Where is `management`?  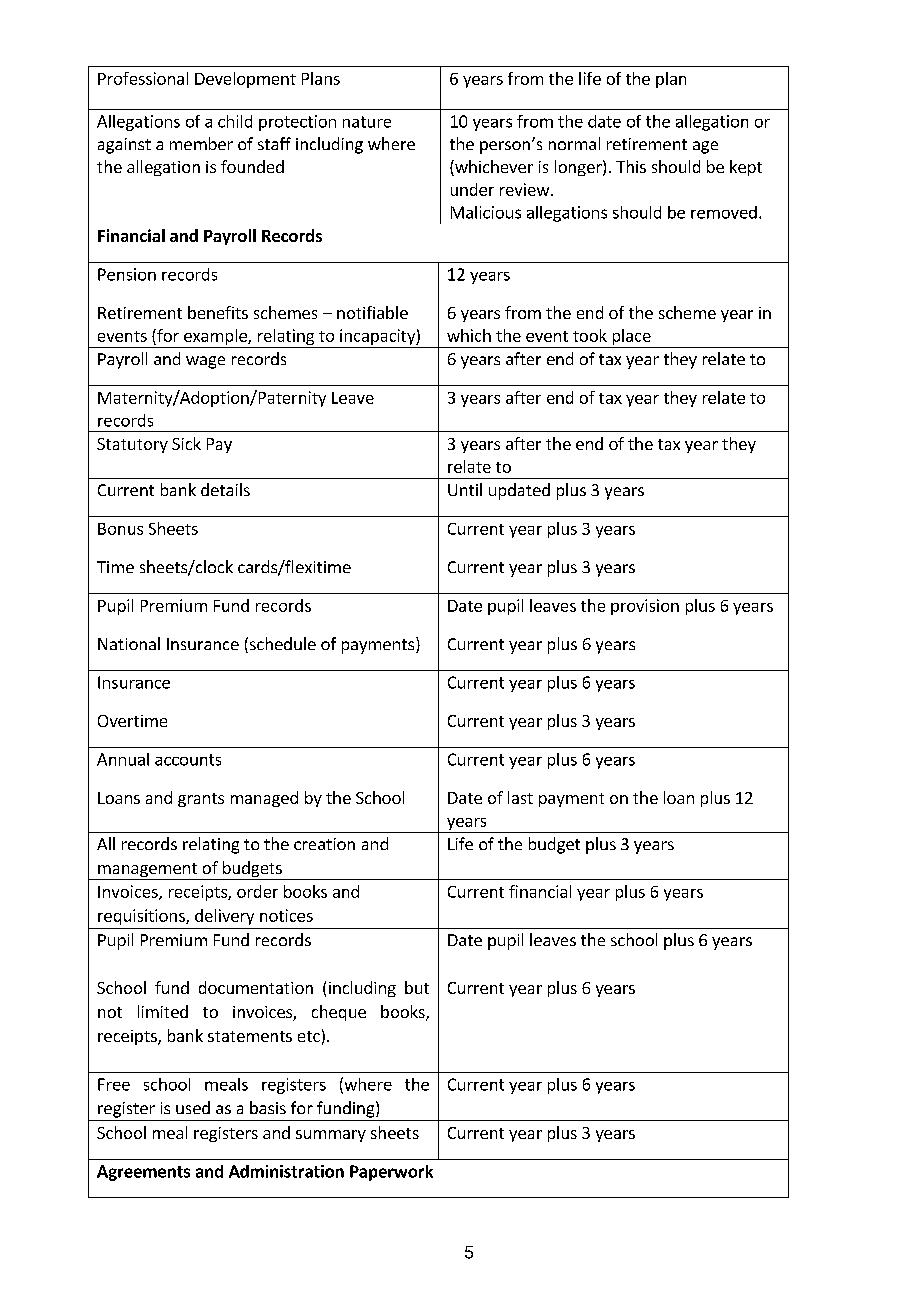 management is located at coordinates (148, 871).
